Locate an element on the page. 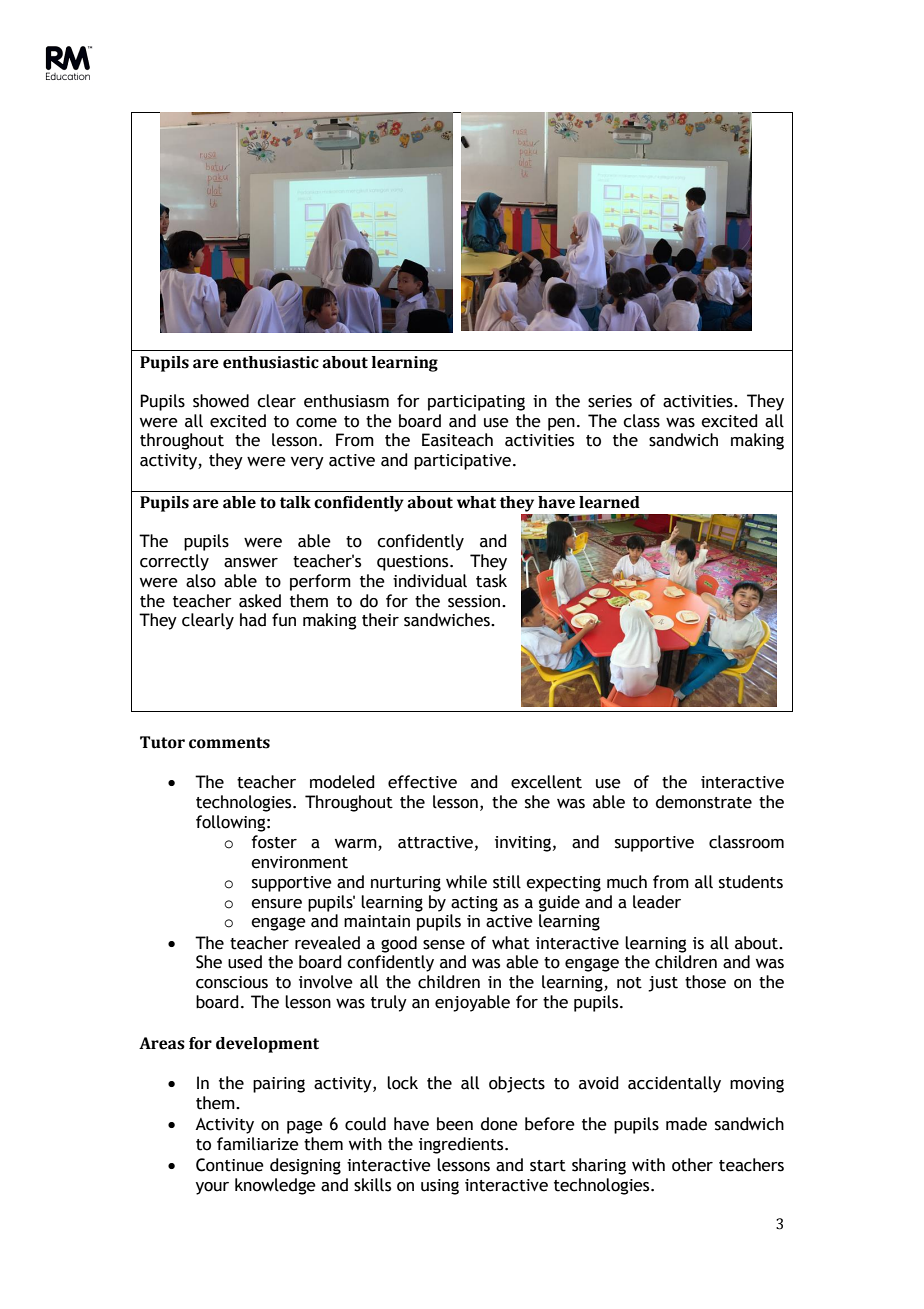  showed is located at coordinates (221, 401).
